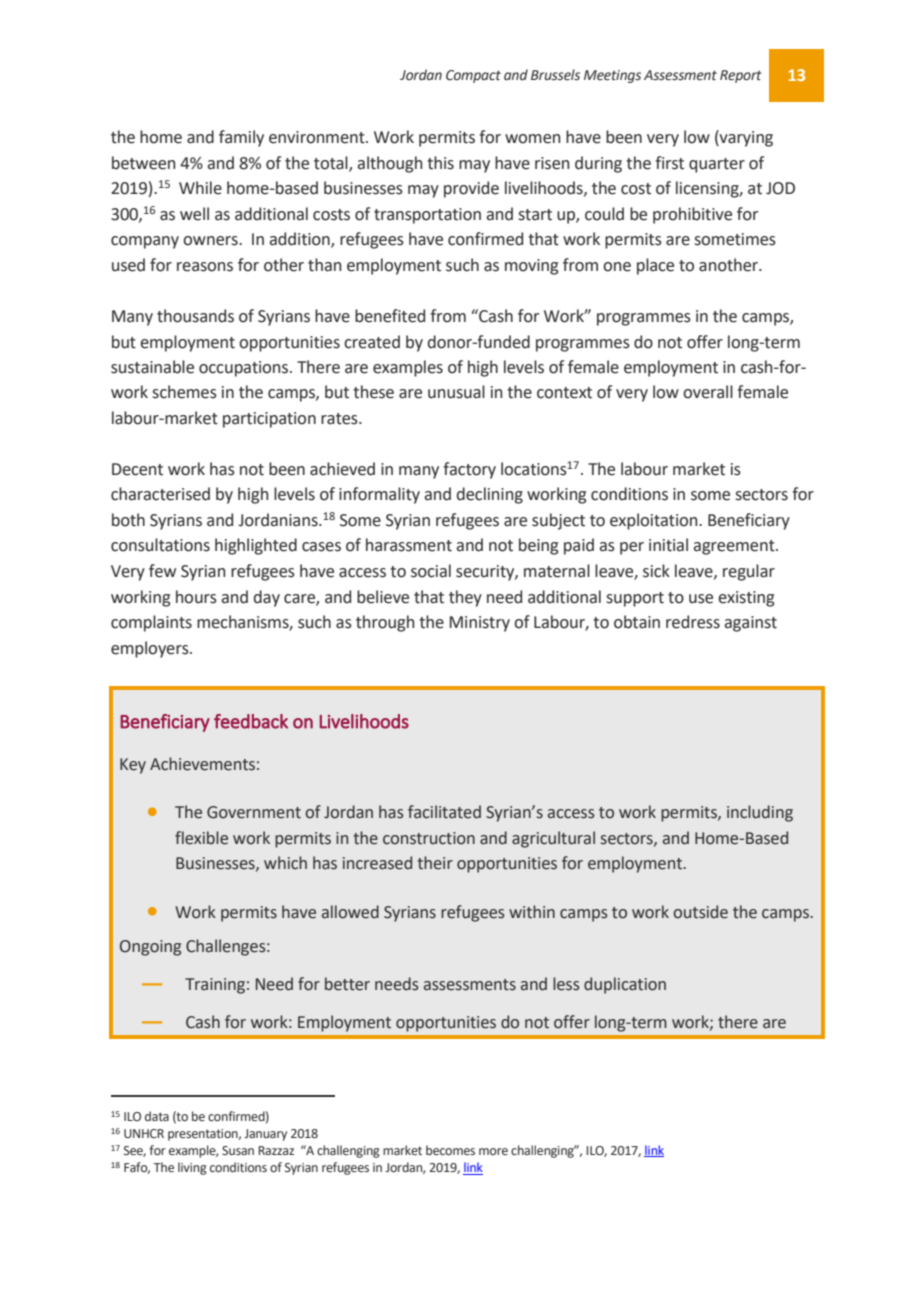 This document has height=1308, width=924. What do you see at coordinates (202, 764) in the document?
I see `Achievements` at bounding box center [202, 764].
